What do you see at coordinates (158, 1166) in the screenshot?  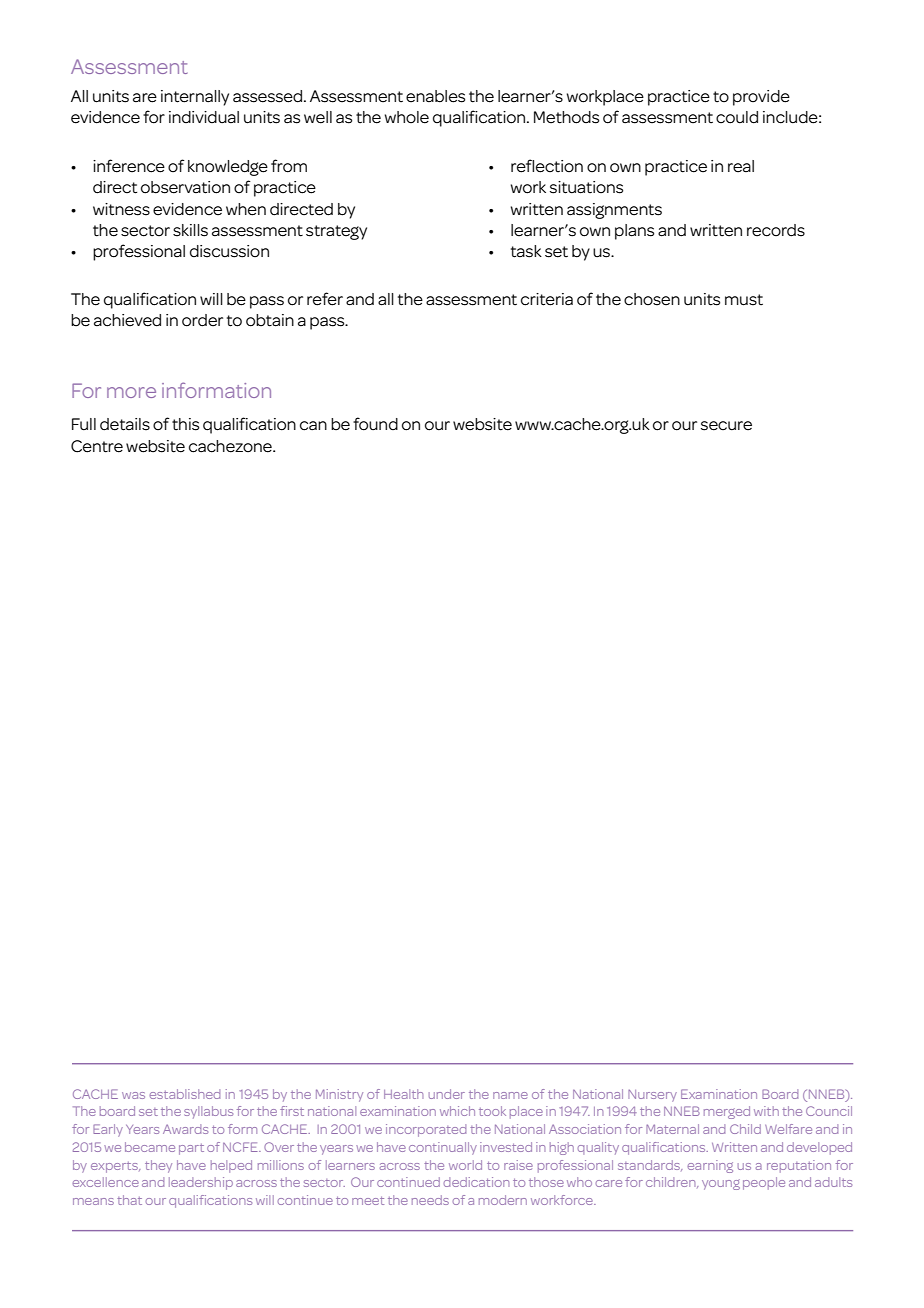 I see `they` at bounding box center [158, 1166].
